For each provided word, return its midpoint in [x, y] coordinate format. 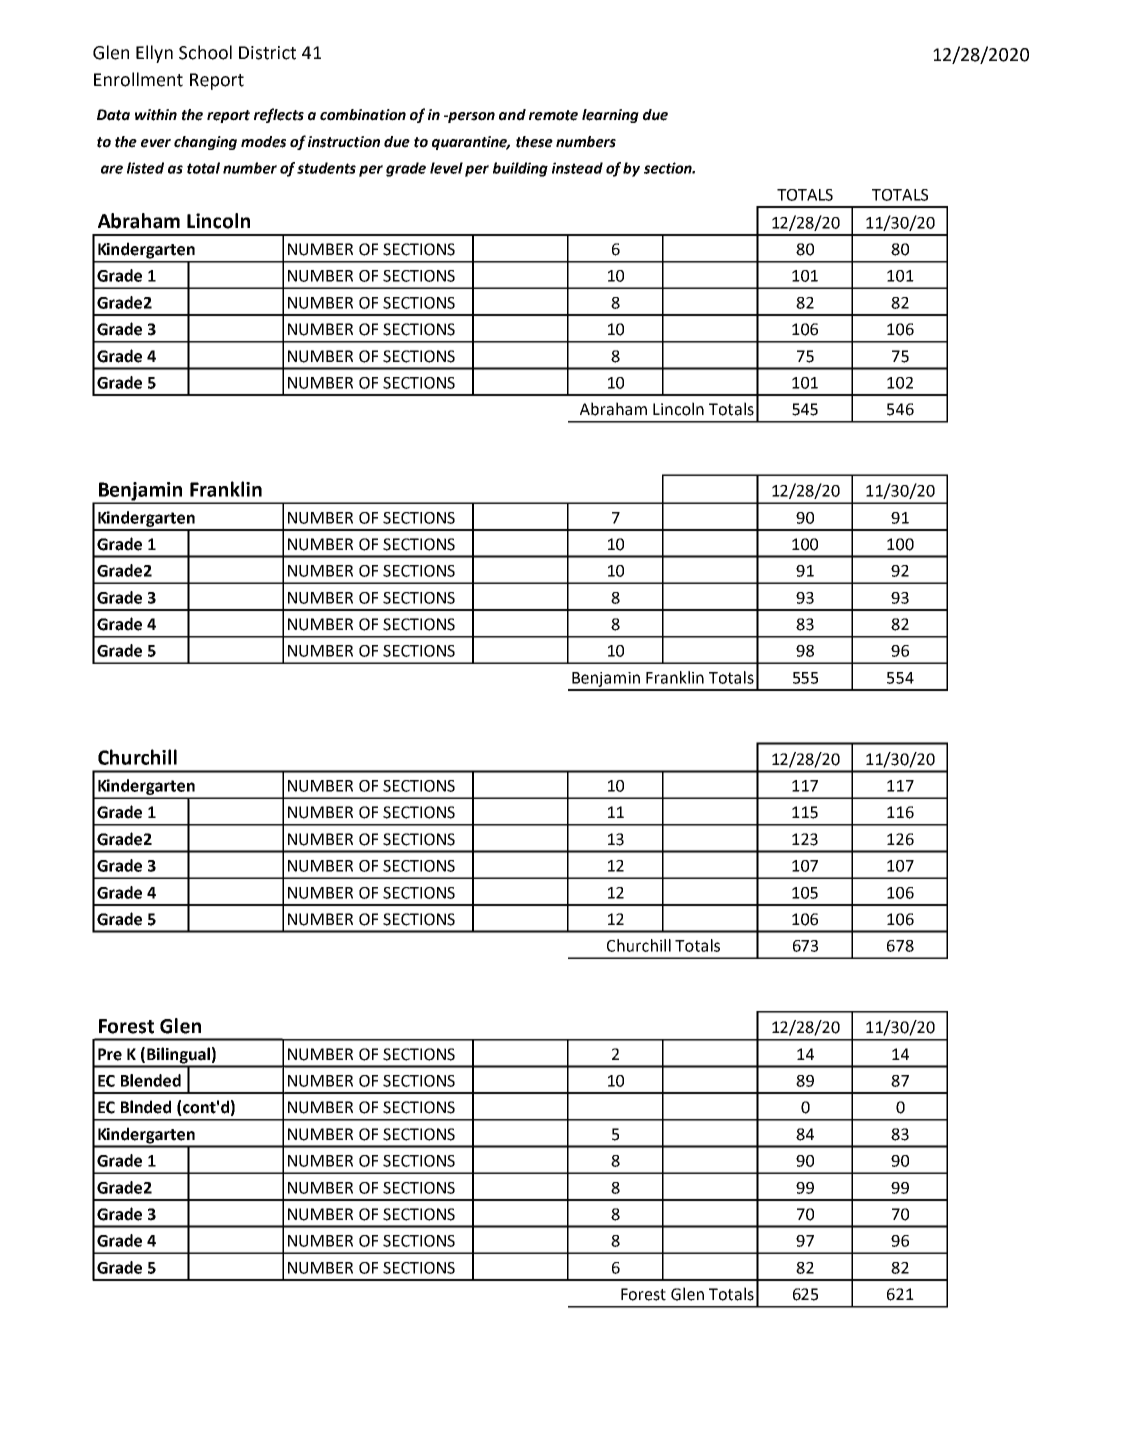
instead [577, 168]
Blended [151, 1080]
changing [205, 143]
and [512, 115]
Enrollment [138, 79]
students [326, 168]
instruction [344, 142]
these [534, 142]
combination [363, 115]
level [446, 168]
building [520, 169]
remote [553, 115]
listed [145, 168]
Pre [110, 1054]
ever [156, 143]
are [112, 169]
